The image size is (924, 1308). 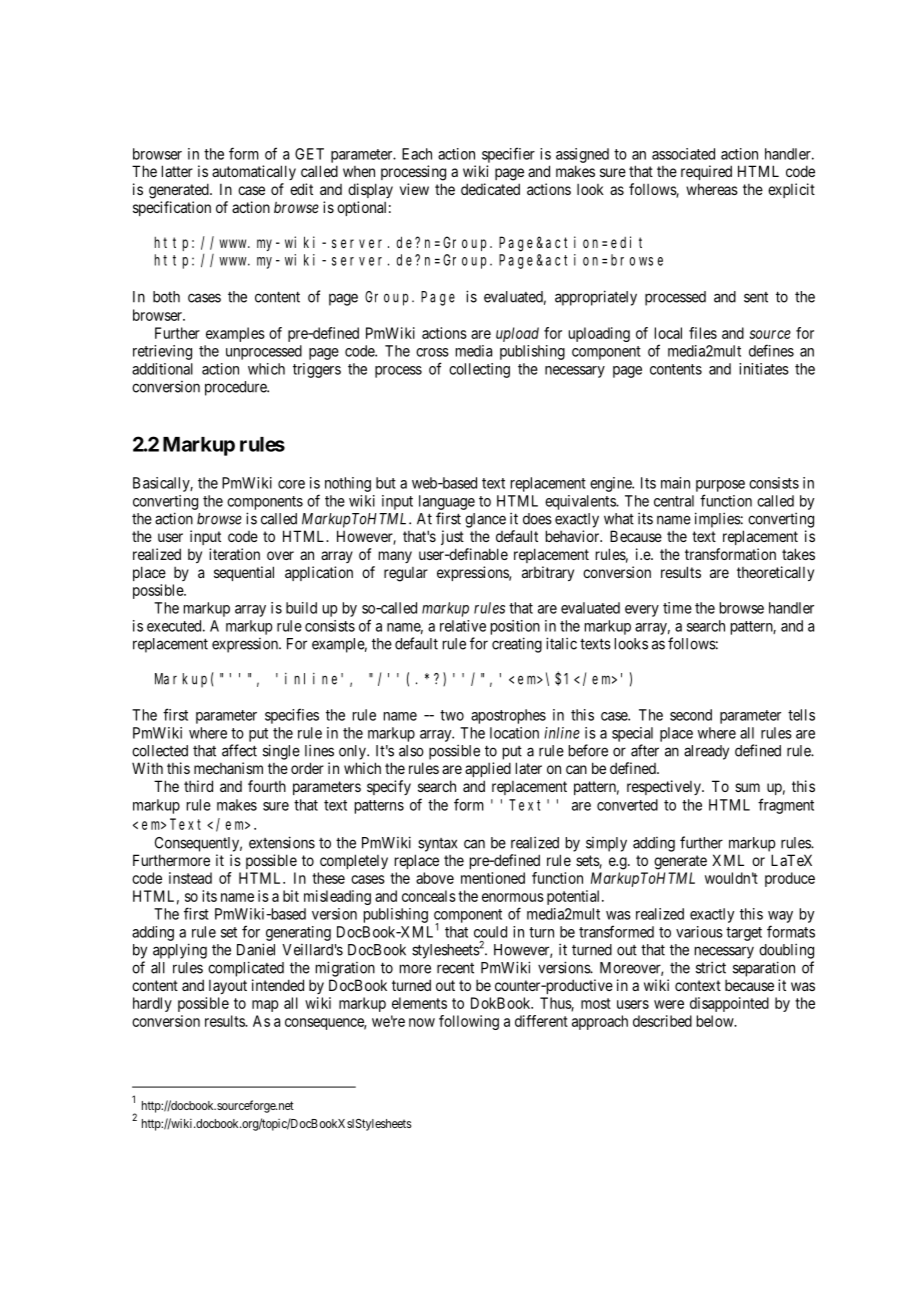 I want to click on third, so click(x=198, y=786).
